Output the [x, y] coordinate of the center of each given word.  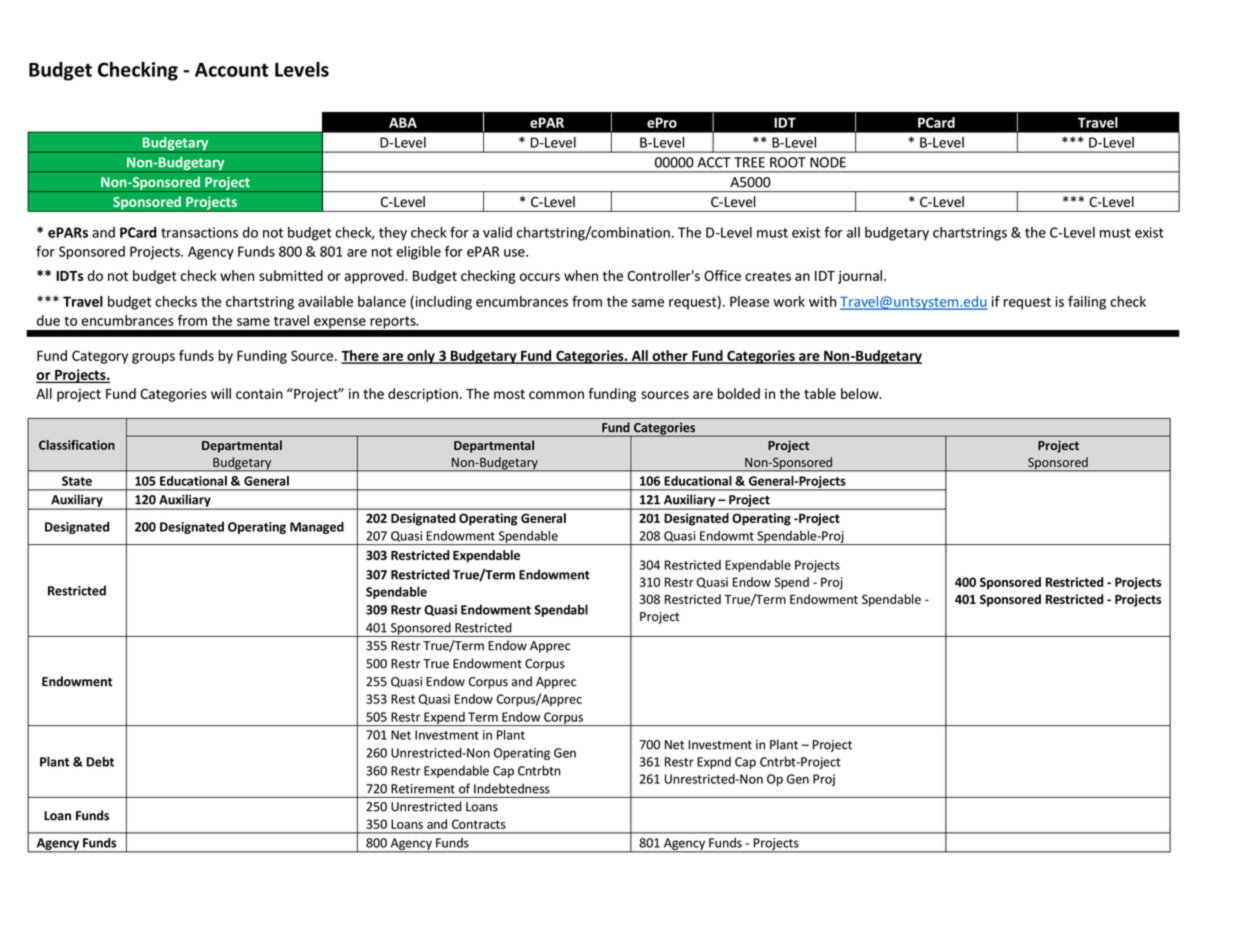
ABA [403, 122]
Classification [77, 445]
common [556, 395]
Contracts [479, 824]
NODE [828, 162]
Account [231, 69]
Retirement [423, 789]
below [861, 393]
